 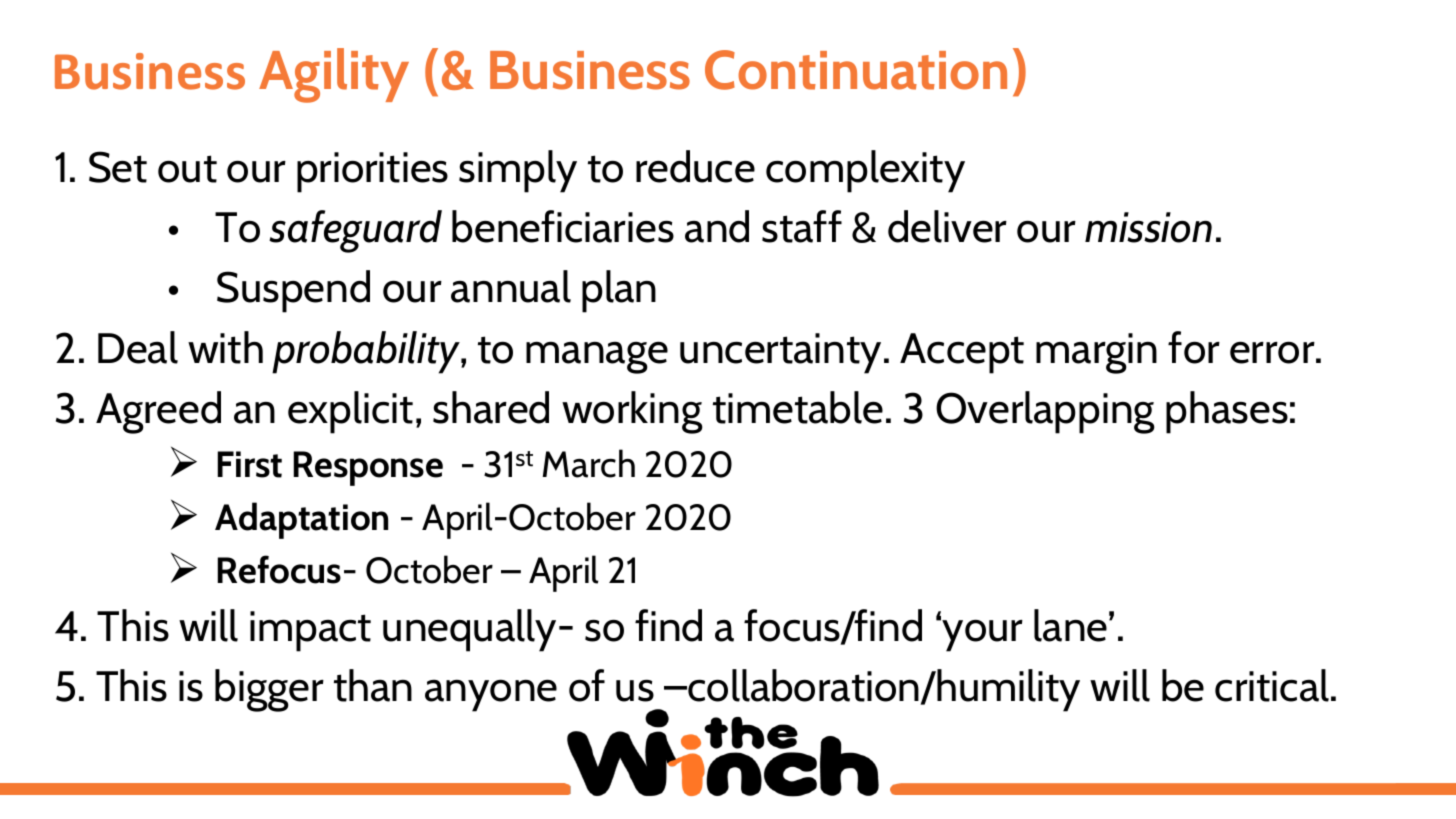 What do you see at coordinates (293, 291) in the document?
I see `Suspend` at bounding box center [293, 291].
